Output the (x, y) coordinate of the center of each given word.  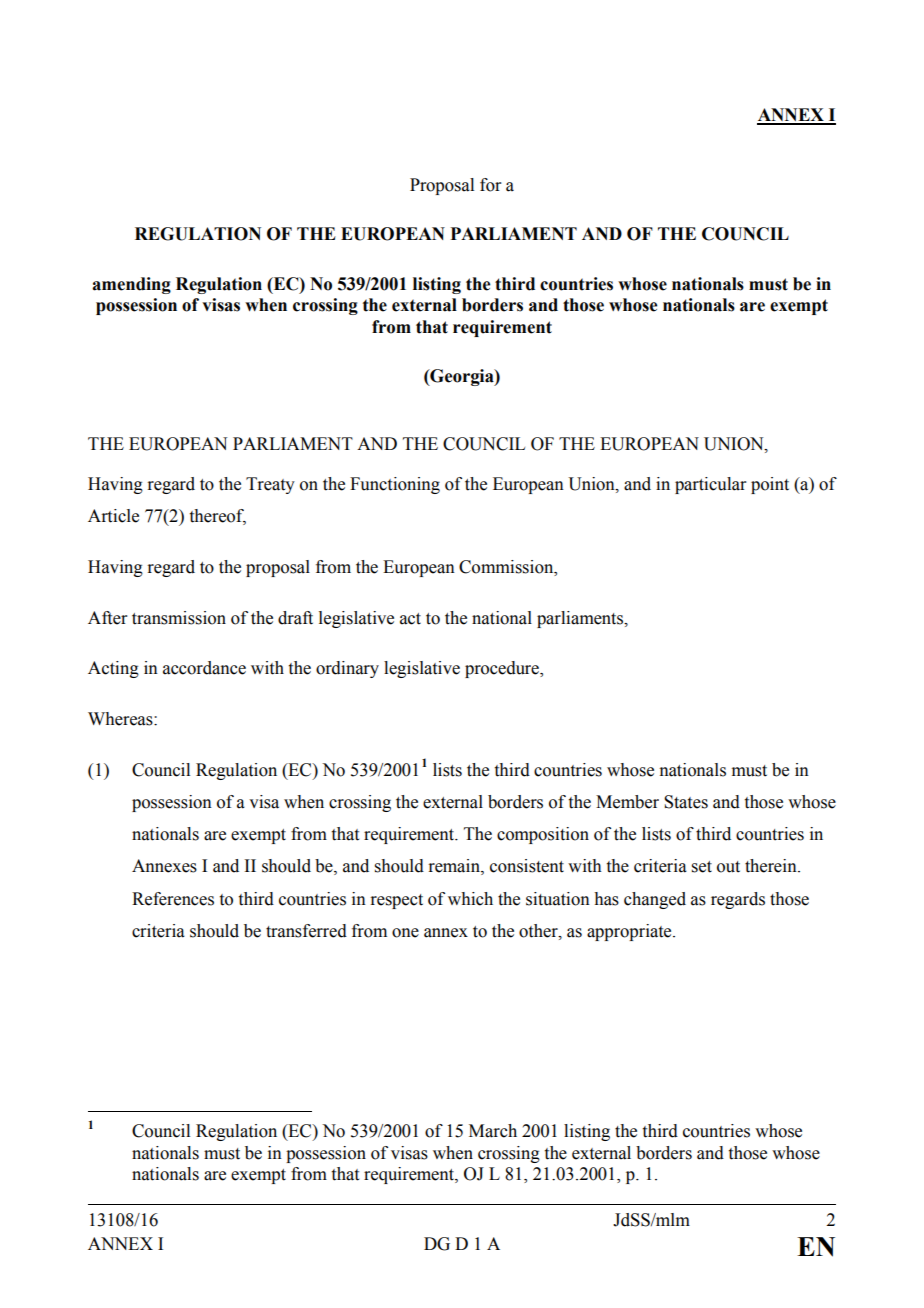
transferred (306, 931)
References (173, 899)
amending (131, 285)
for (490, 185)
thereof (218, 517)
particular (710, 485)
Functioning (395, 485)
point (770, 485)
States (686, 802)
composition (543, 835)
